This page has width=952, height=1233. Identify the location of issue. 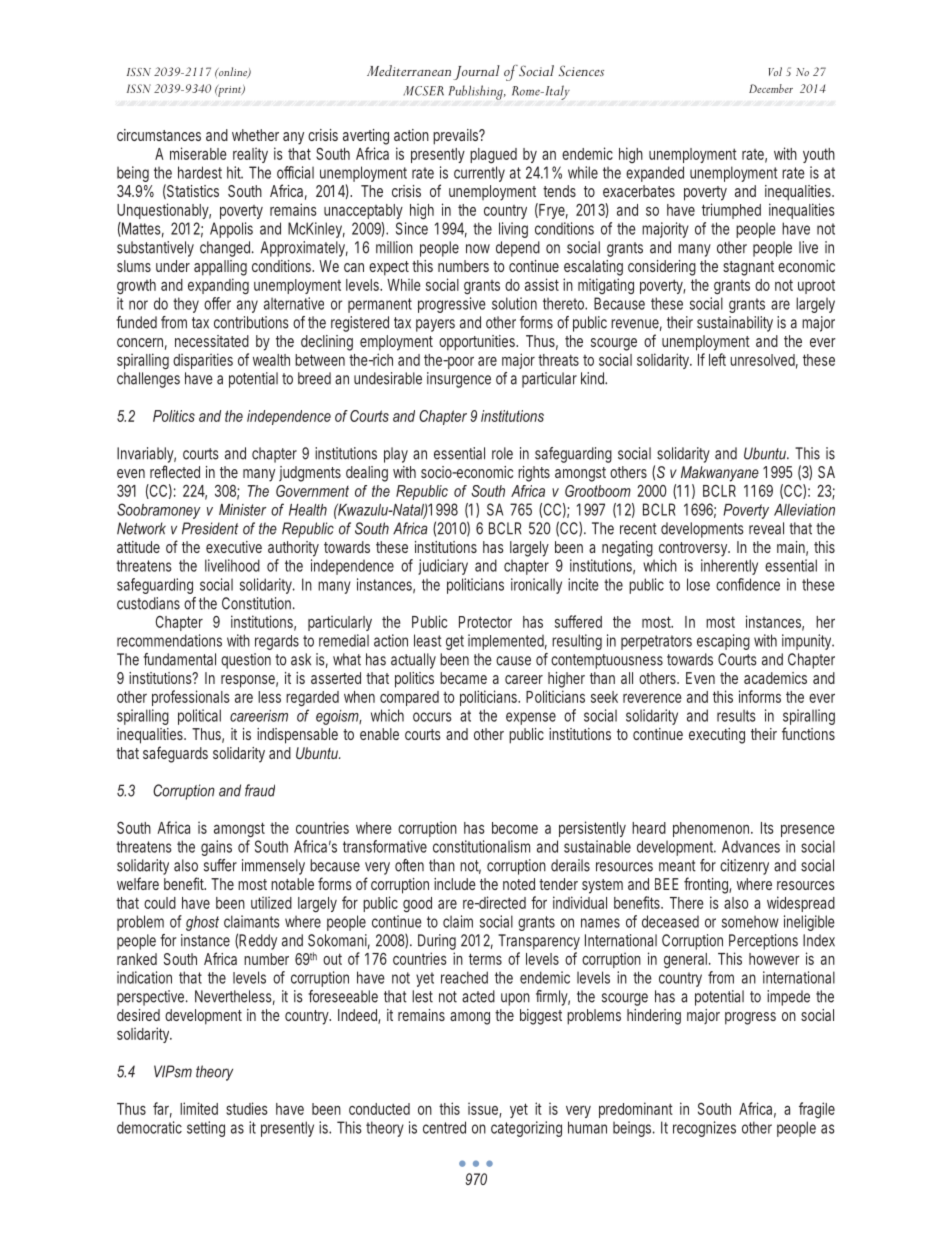
(485, 1109).
